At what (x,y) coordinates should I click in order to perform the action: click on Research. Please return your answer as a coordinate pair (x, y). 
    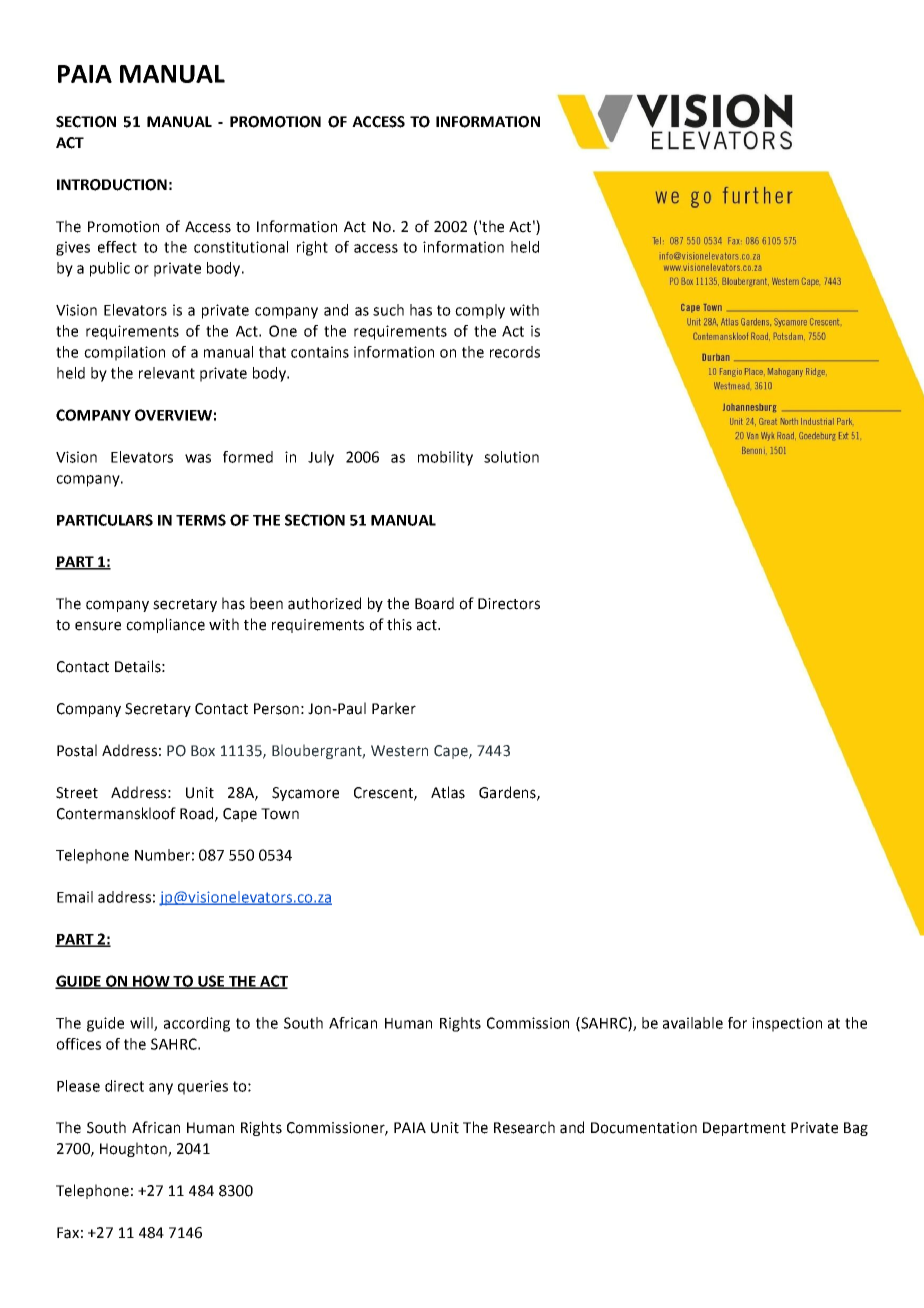
    Looking at the image, I should click on (524, 1127).
